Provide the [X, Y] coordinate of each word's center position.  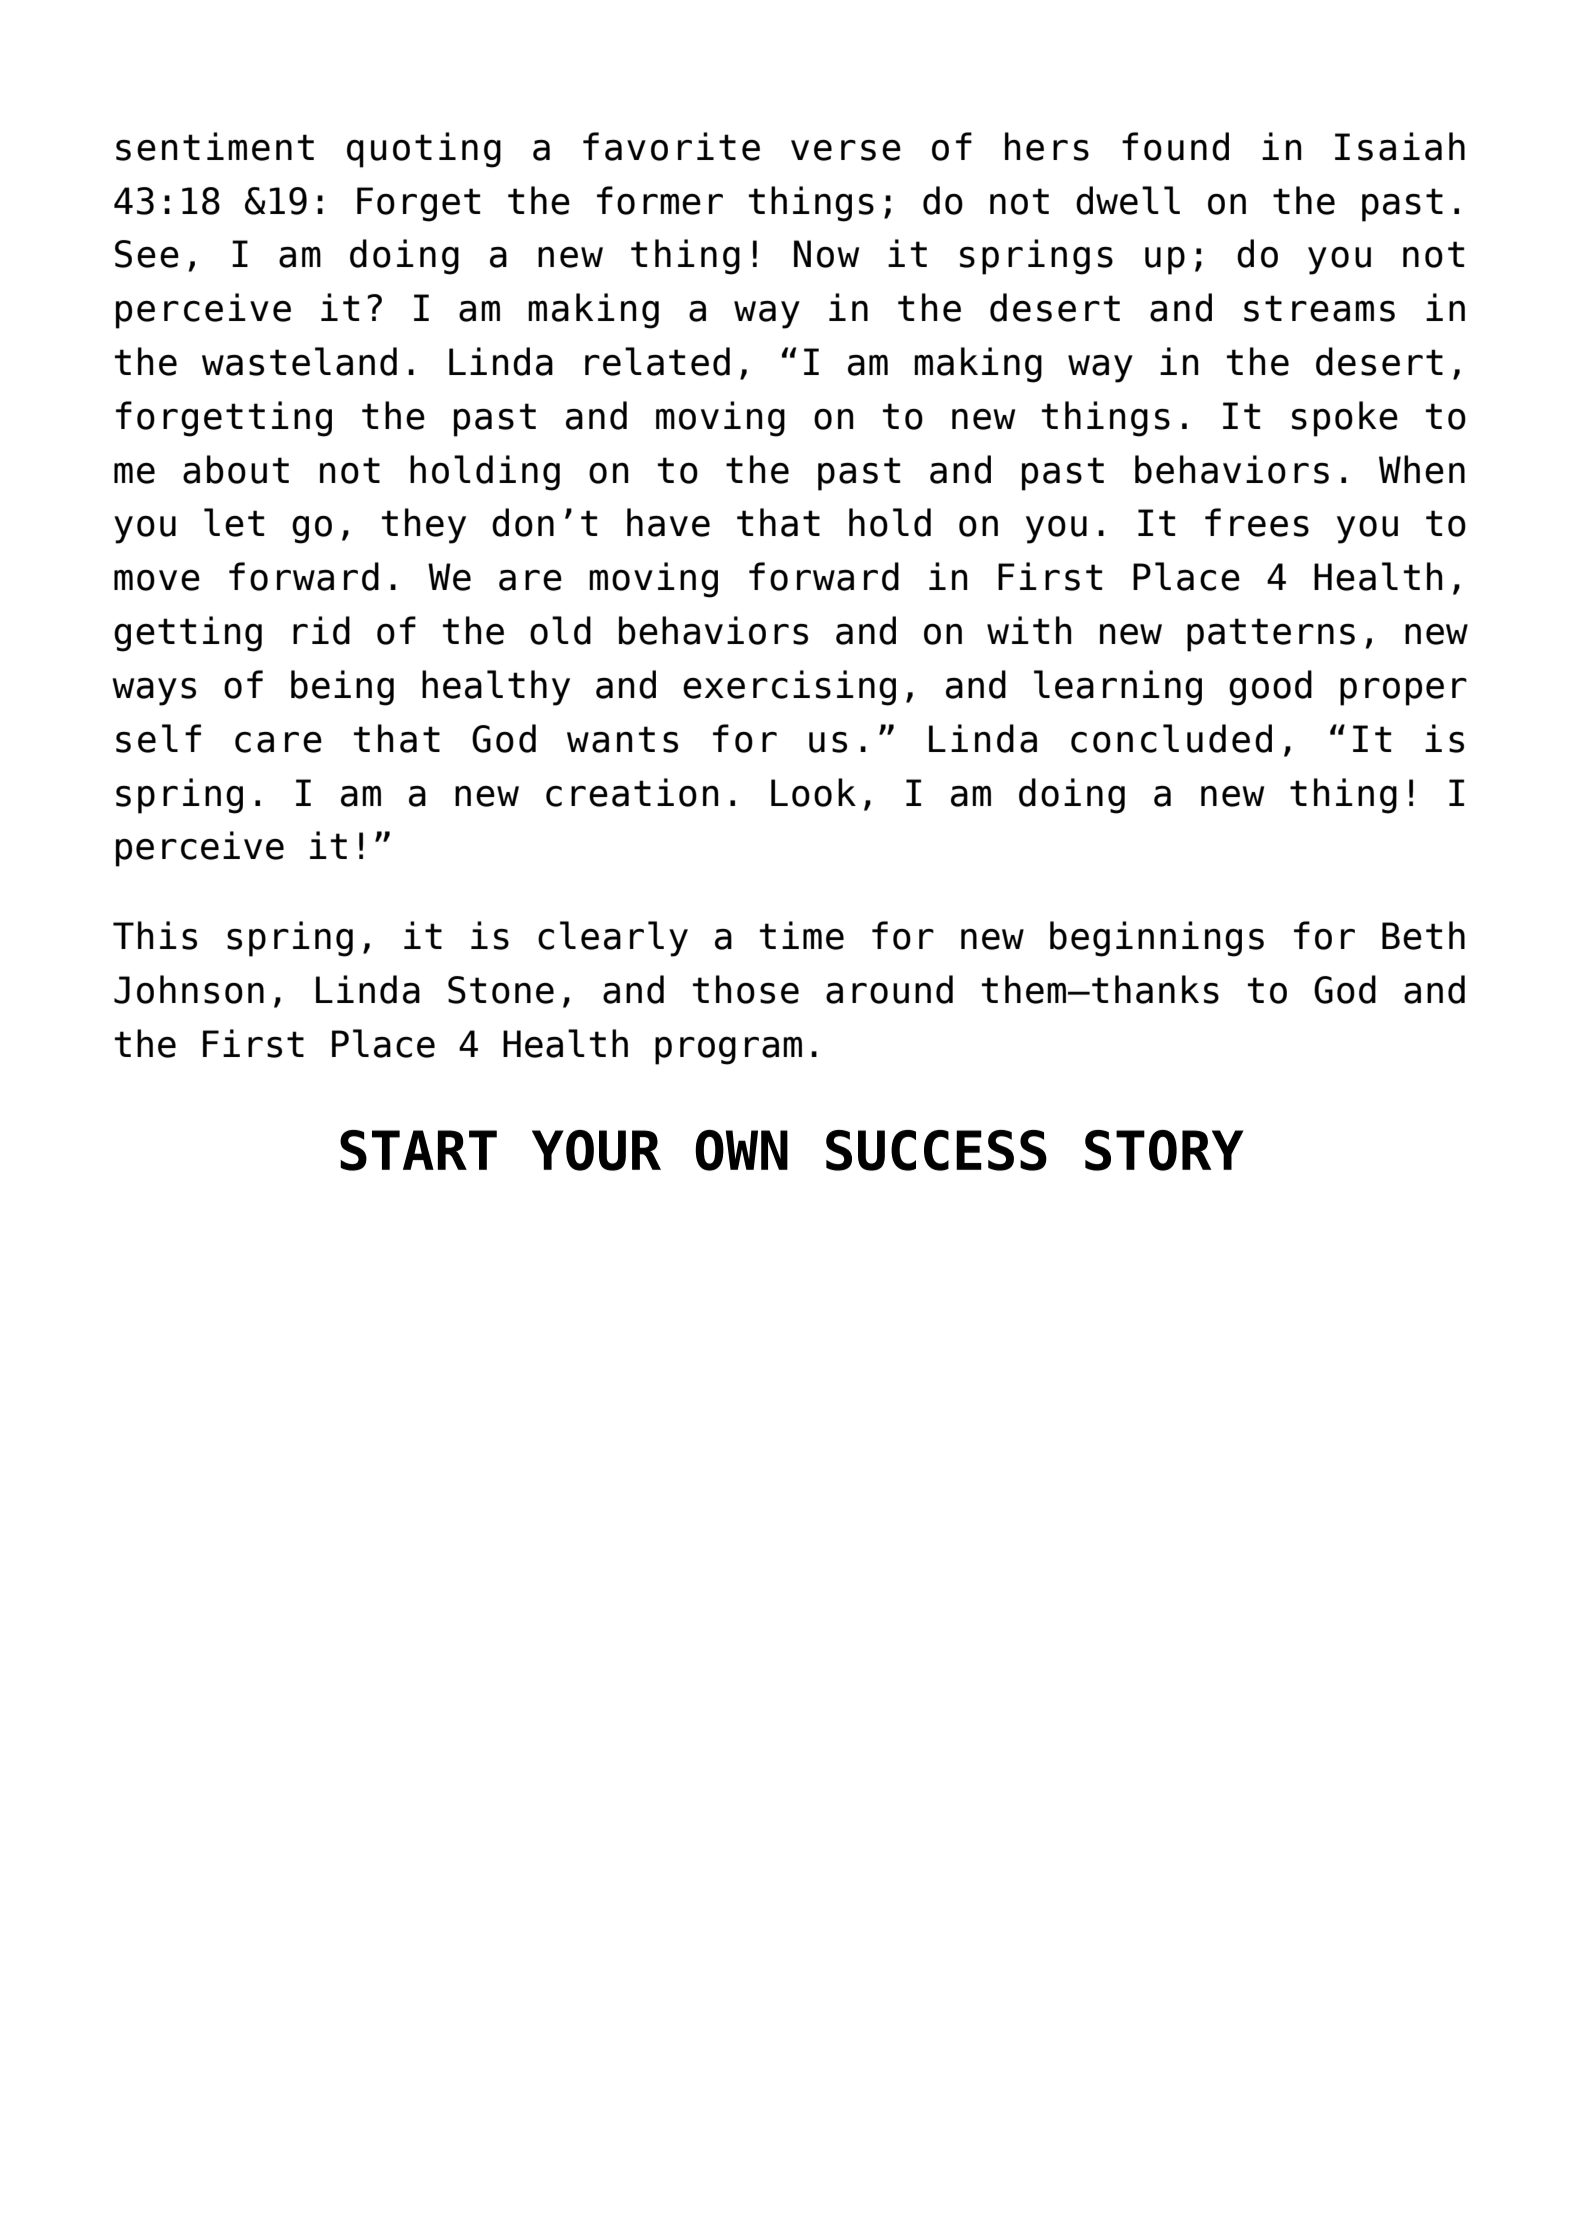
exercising [789, 688]
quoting [424, 150]
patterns [1271, 635]
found [1175, 146]
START [418, 1150]
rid [321, 630]
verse [846, 150]
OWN [741, 1150]
